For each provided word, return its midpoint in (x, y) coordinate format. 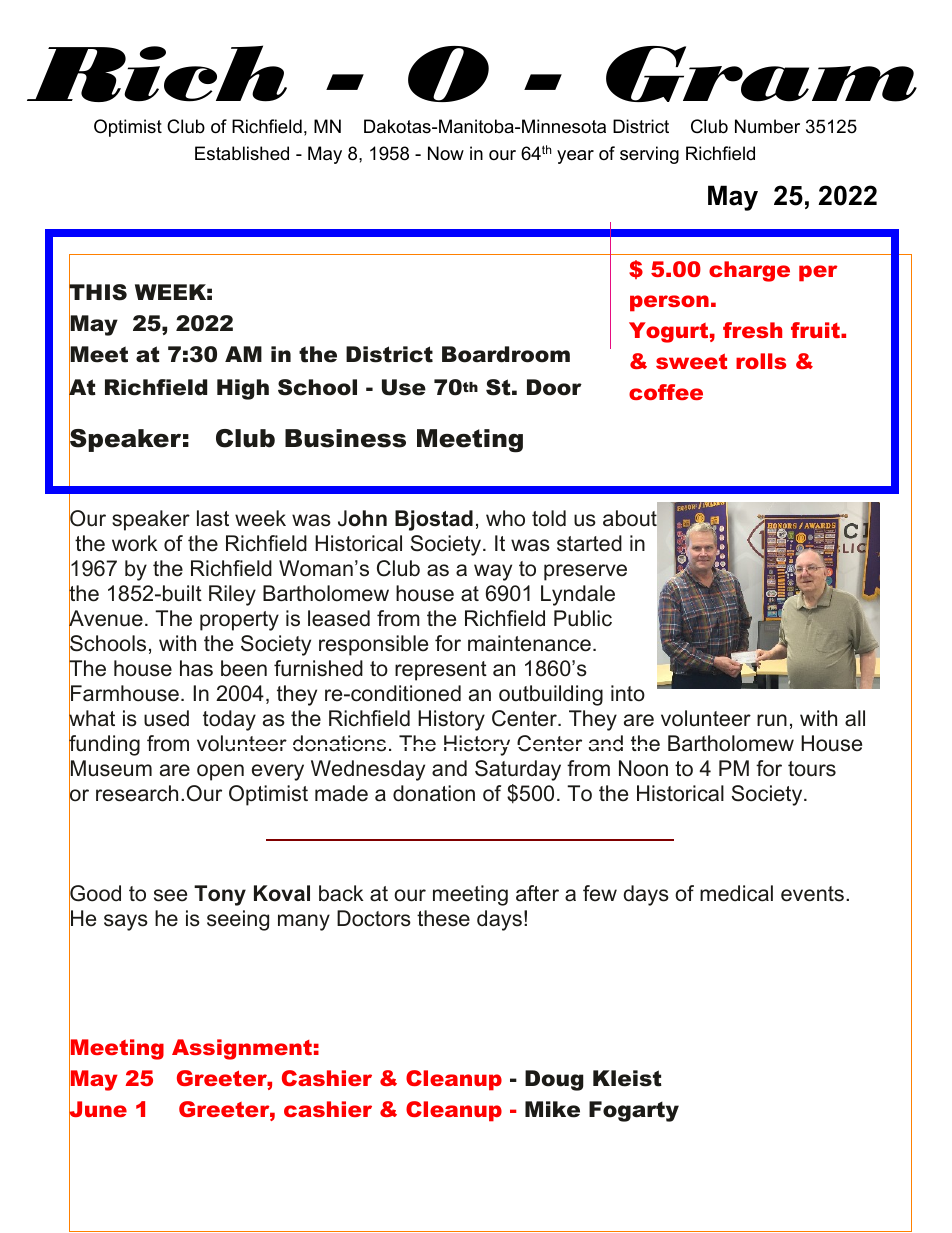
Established (242, 153)
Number (767, 126)
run (772, 720)
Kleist (627, 1078)
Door (554, 387)
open (220, 772)
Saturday (518, 770)
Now (446, 153)
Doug (554, 1080)
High (243, 389)
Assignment (242, 1049)
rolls (761, 361)
